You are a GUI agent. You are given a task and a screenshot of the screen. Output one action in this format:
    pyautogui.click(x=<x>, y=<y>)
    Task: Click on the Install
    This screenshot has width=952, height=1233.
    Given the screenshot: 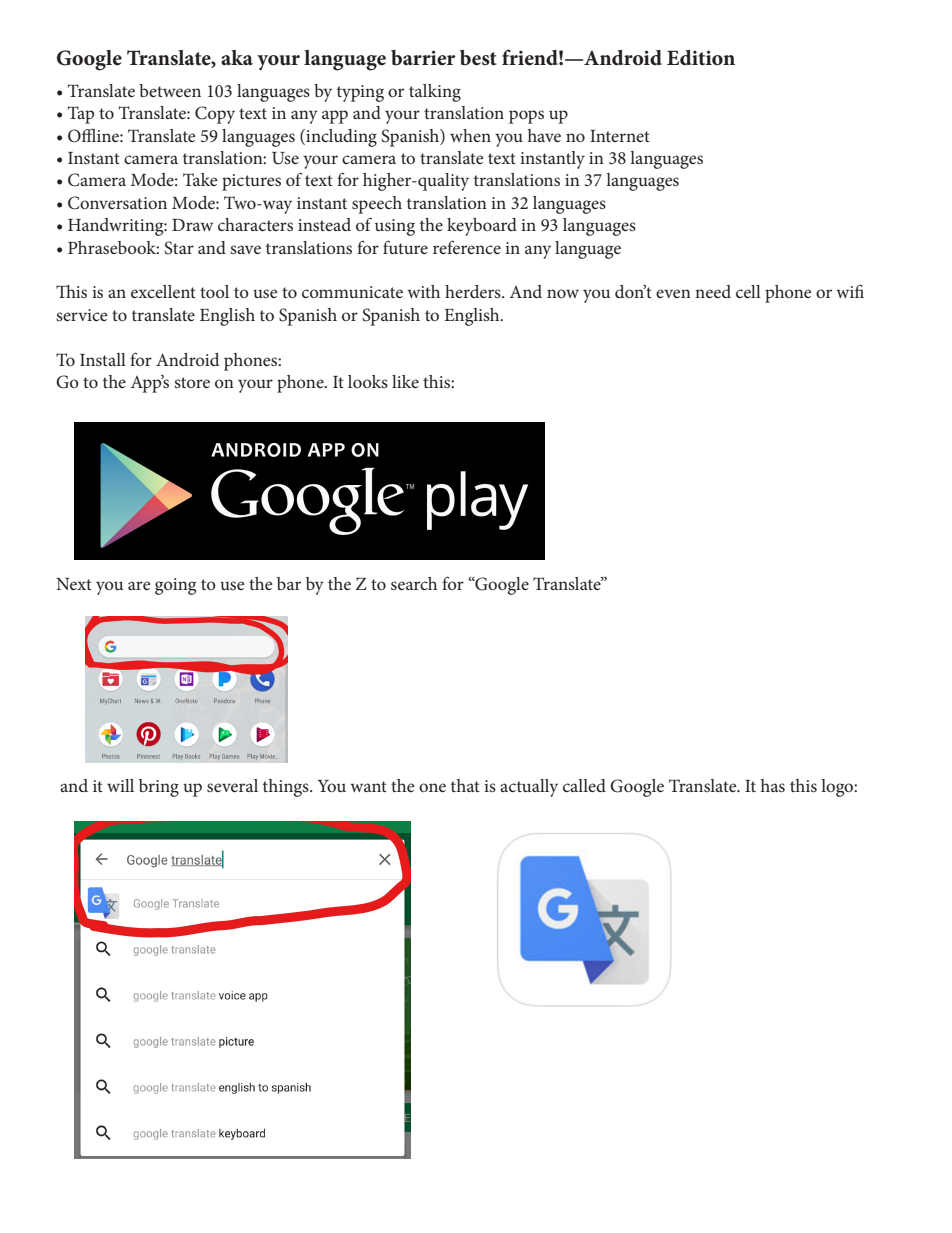 What is the action you would take?
    pyautogui.click(x=103, y=359)
